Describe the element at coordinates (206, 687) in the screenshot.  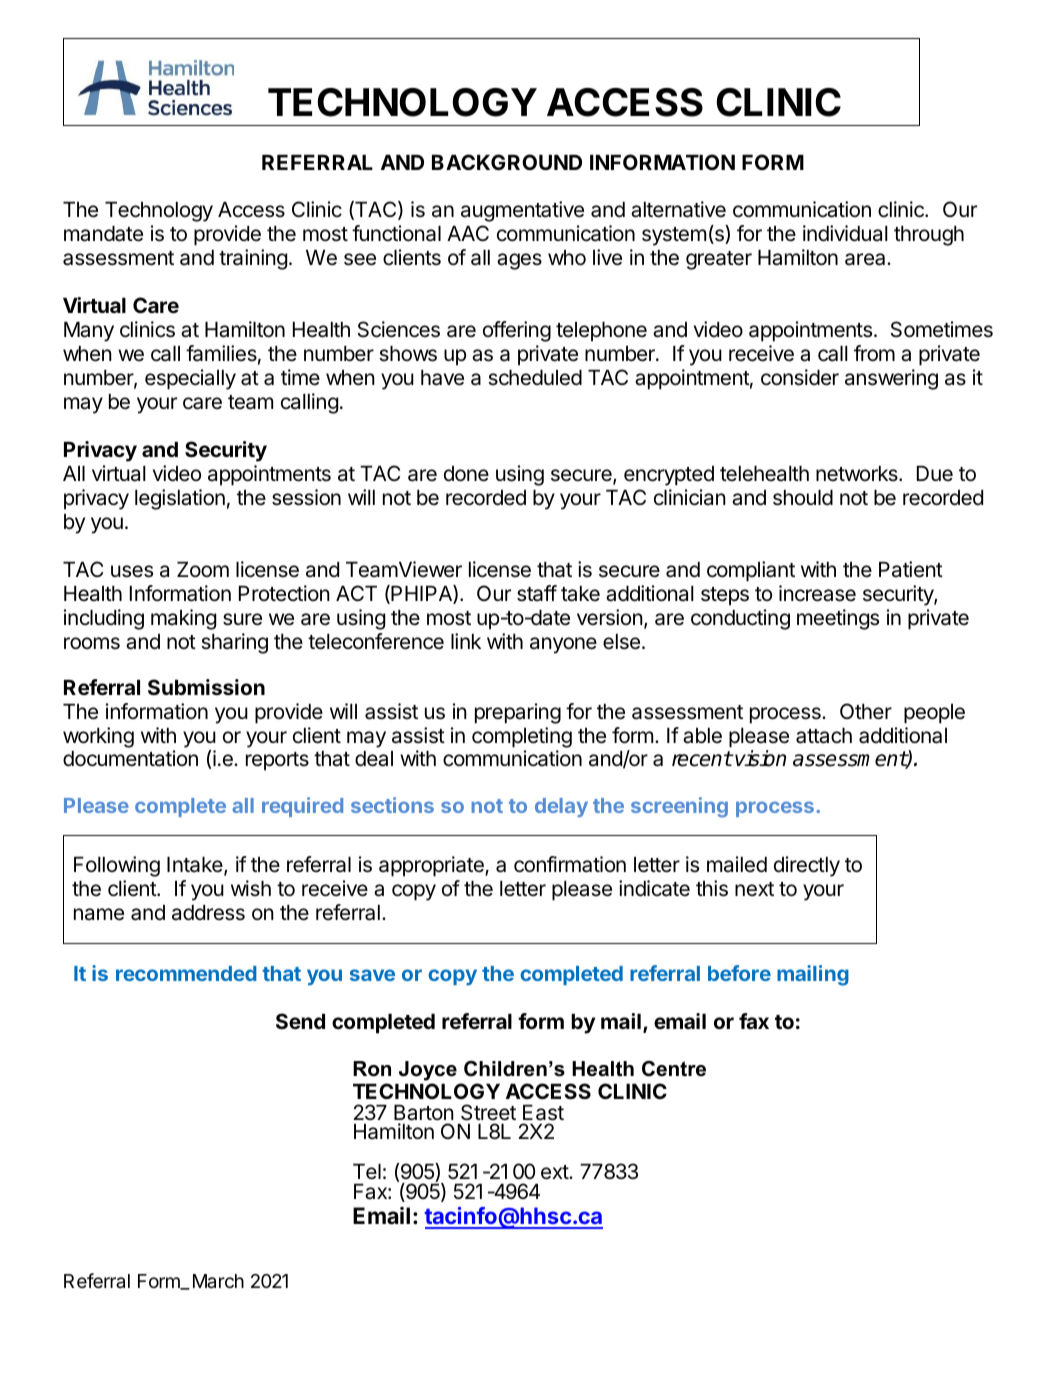
I see `Submission` at that location.
